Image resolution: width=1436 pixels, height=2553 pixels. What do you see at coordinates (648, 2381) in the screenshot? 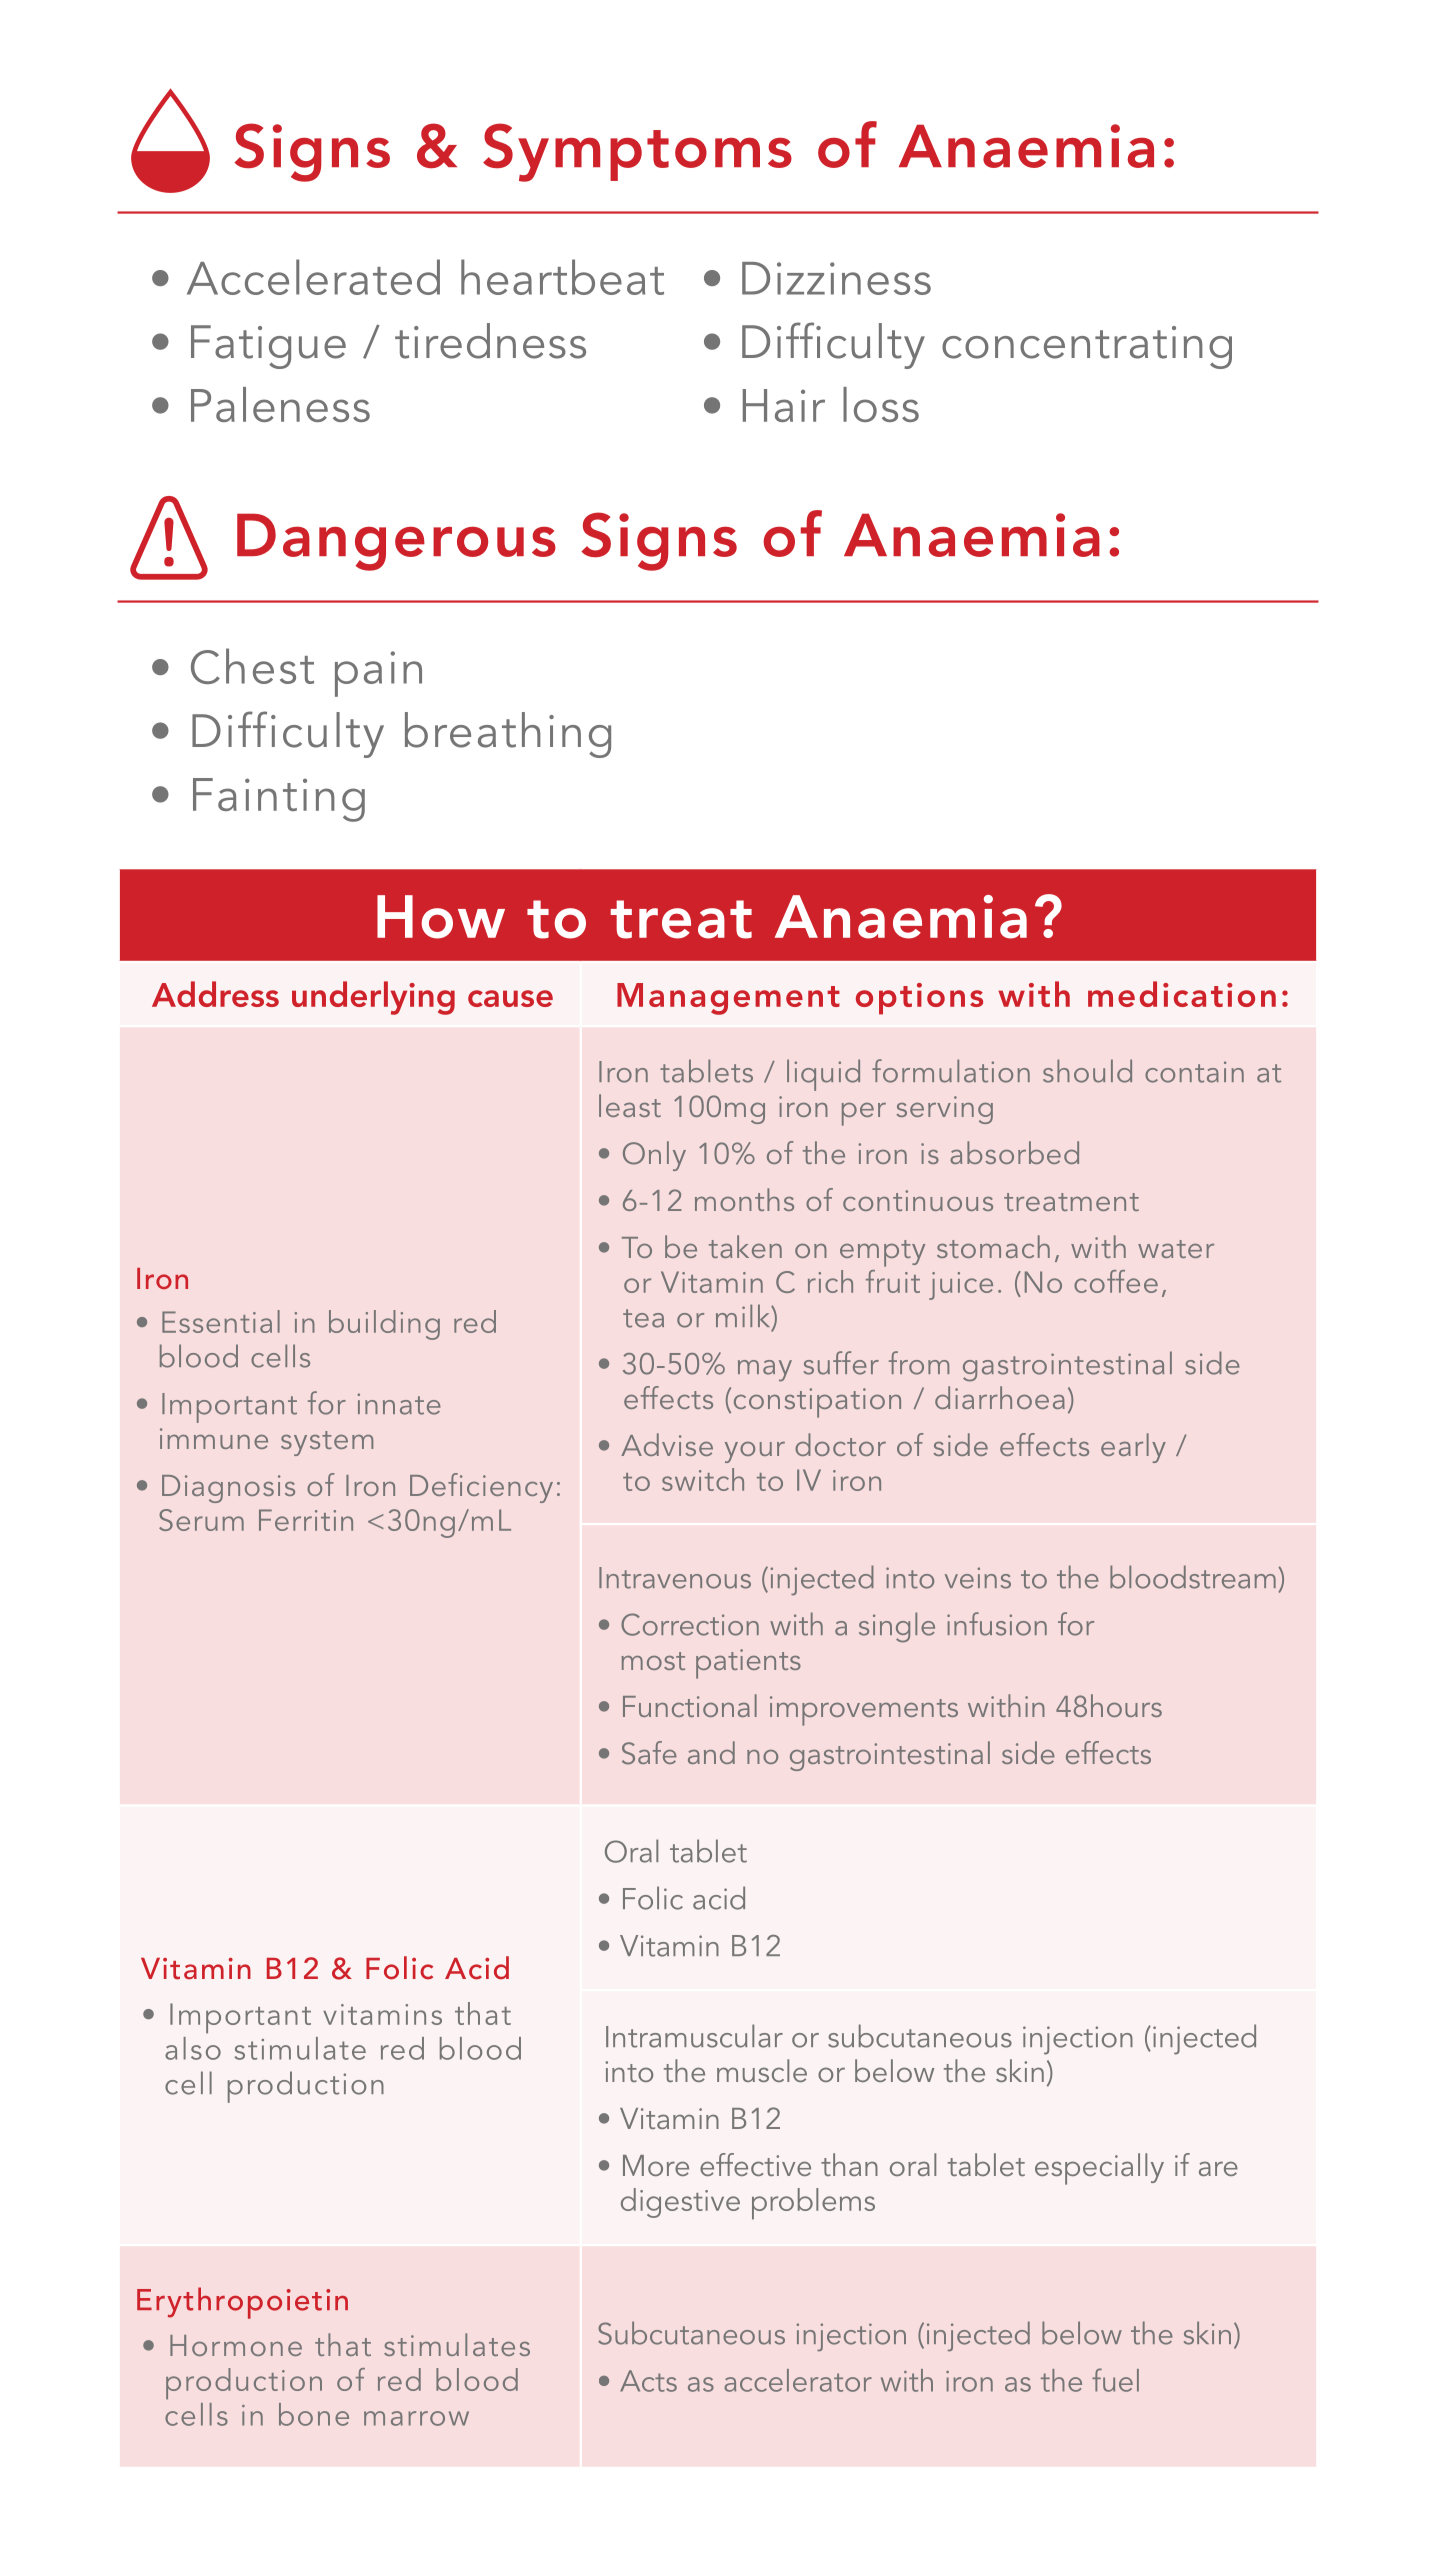
I see `Acts` at bounding box center [648, 2381].
